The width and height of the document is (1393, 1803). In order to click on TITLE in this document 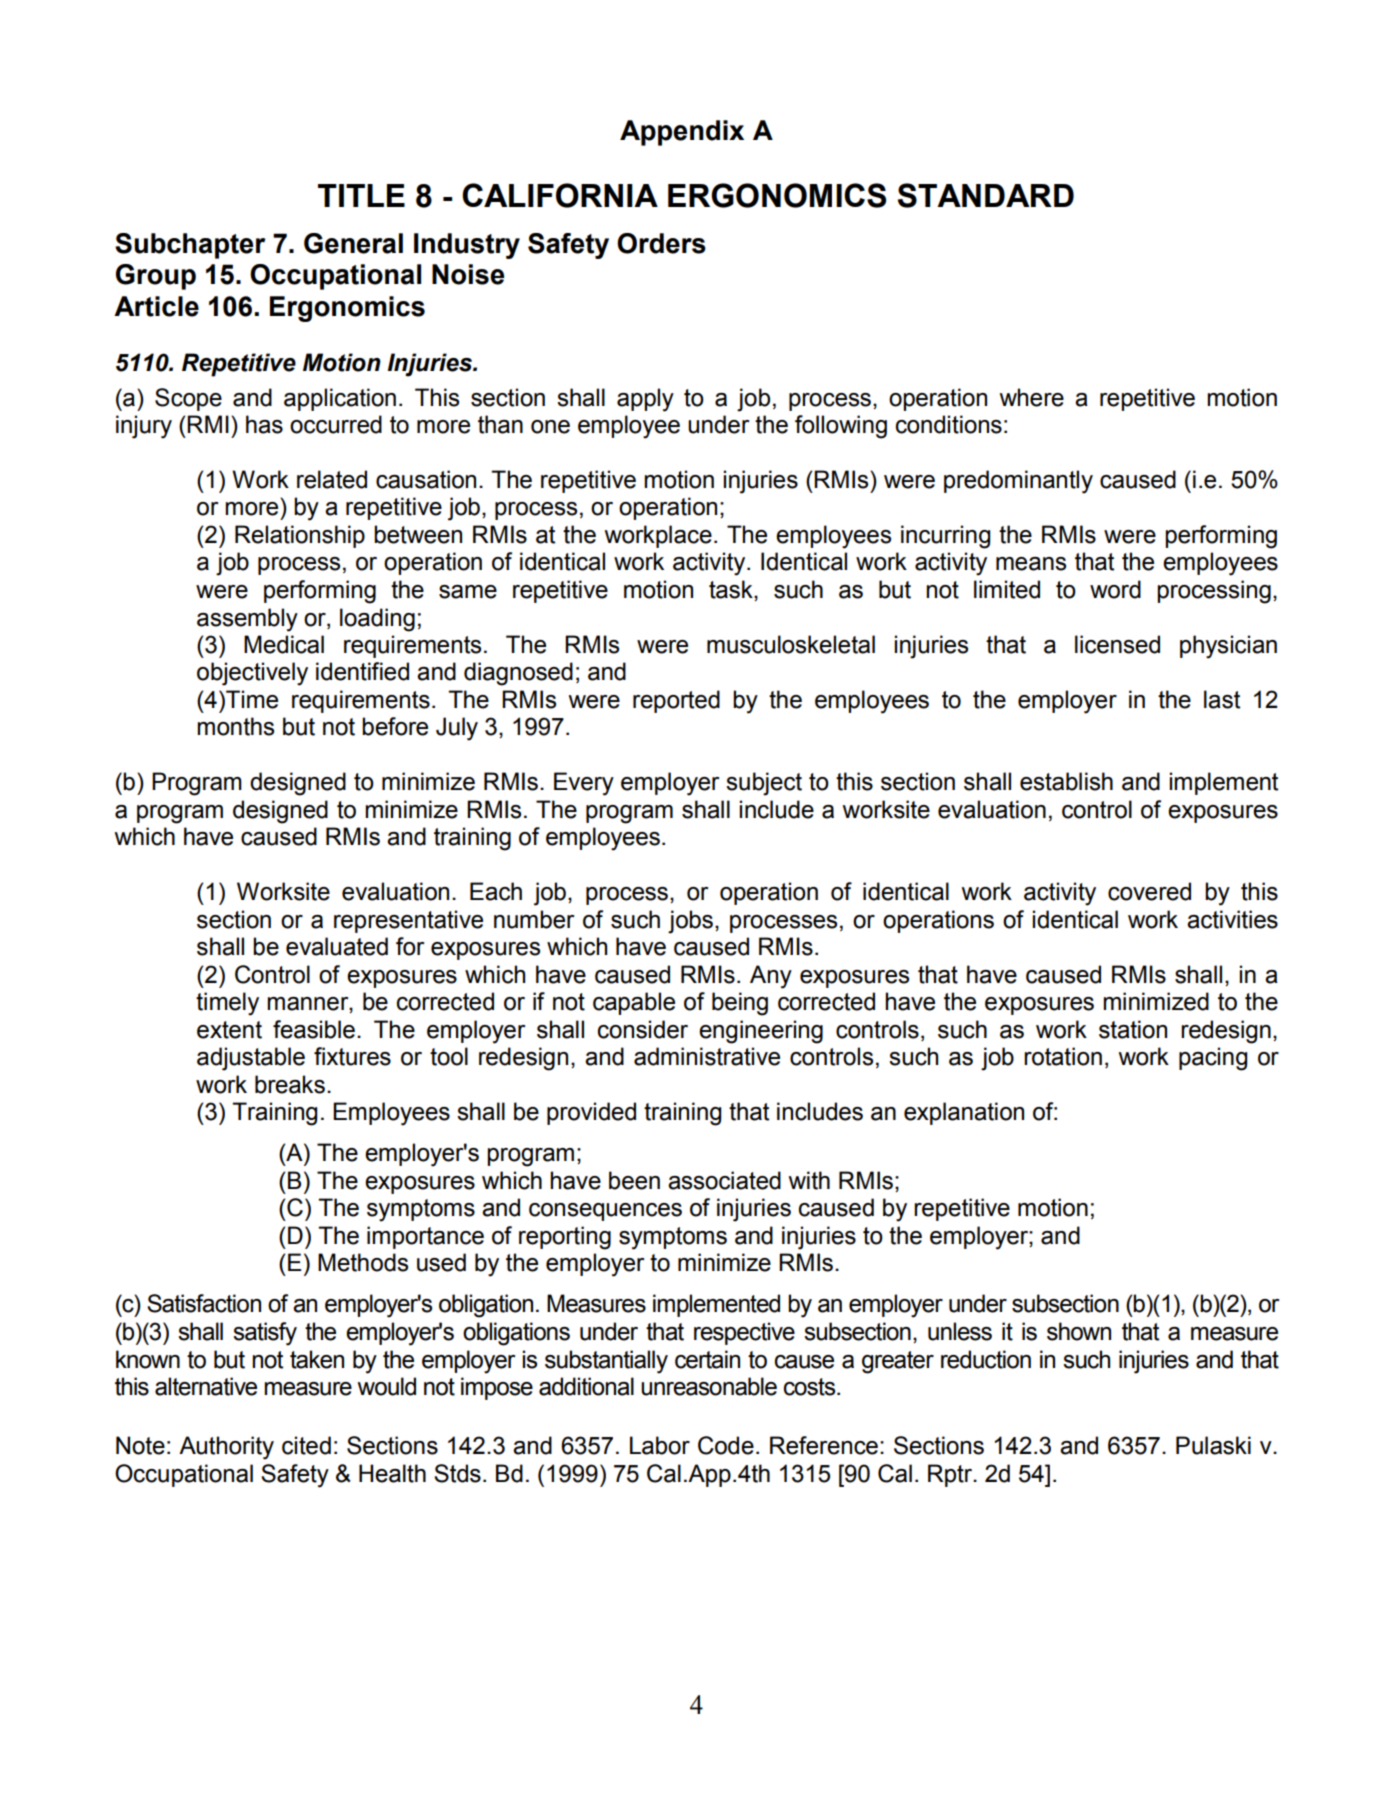, I will do `click(361, 195)`.
